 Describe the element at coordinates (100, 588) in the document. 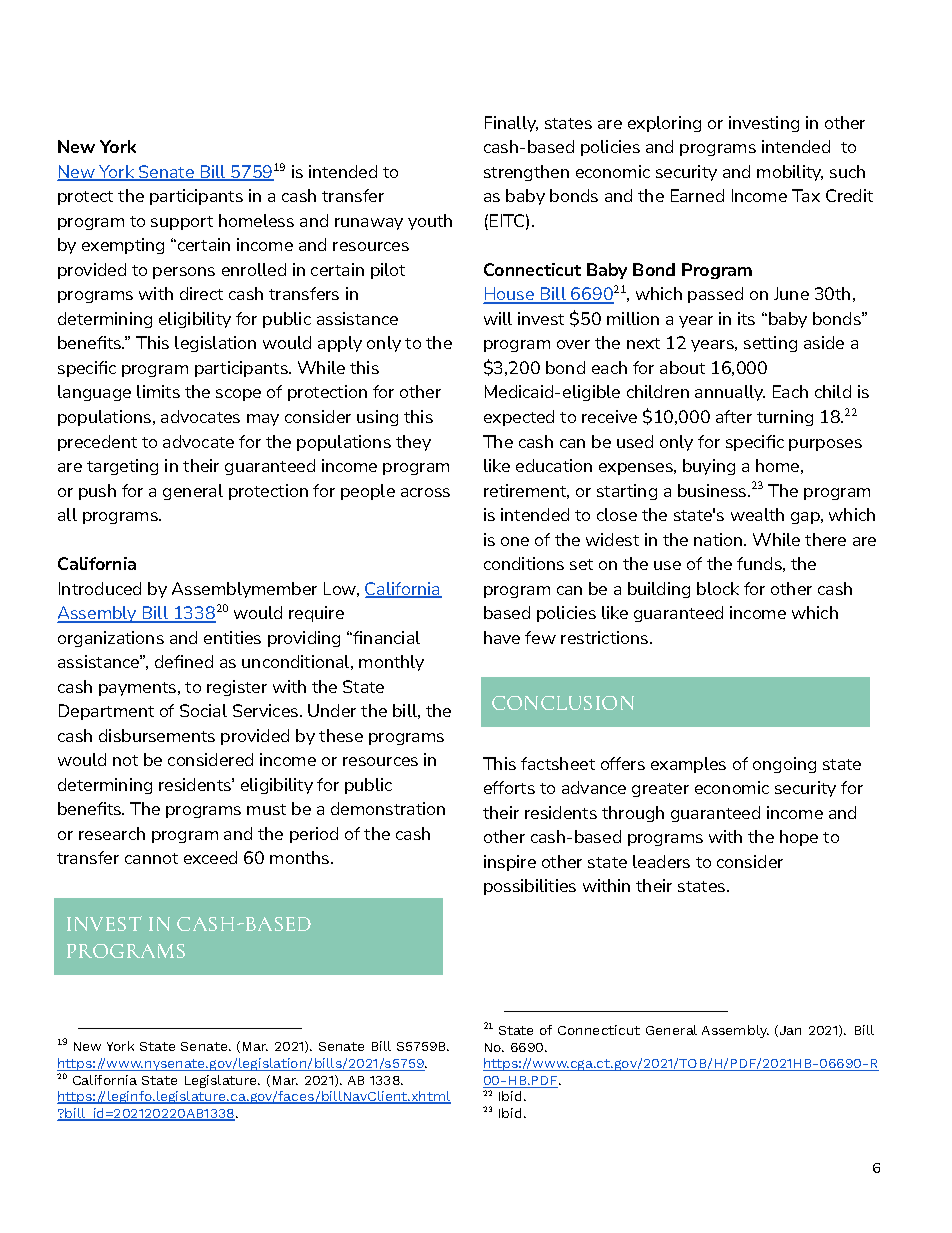

I see `Introduced` at that location.
